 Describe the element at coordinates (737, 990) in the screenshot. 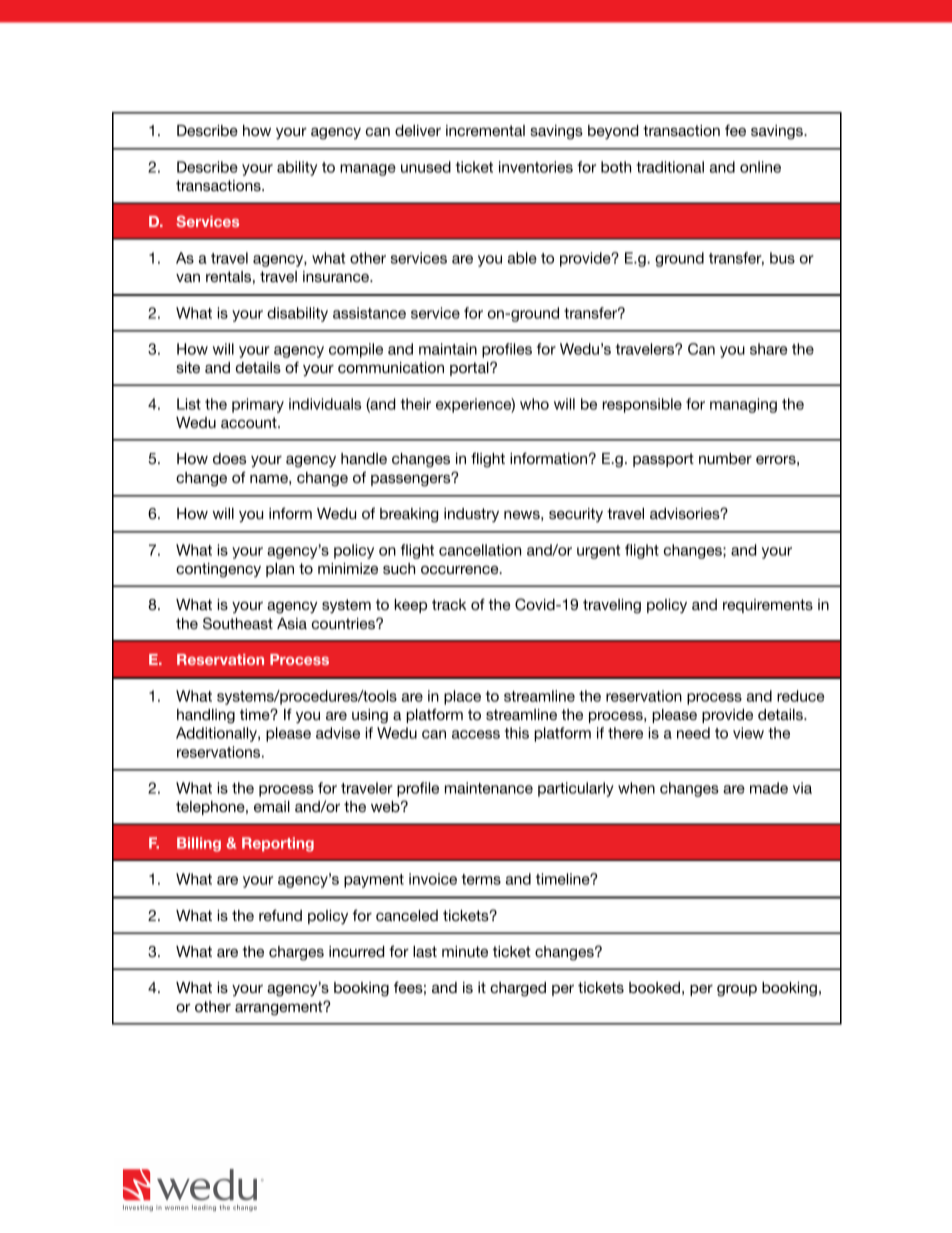

I see `group` at that location.
